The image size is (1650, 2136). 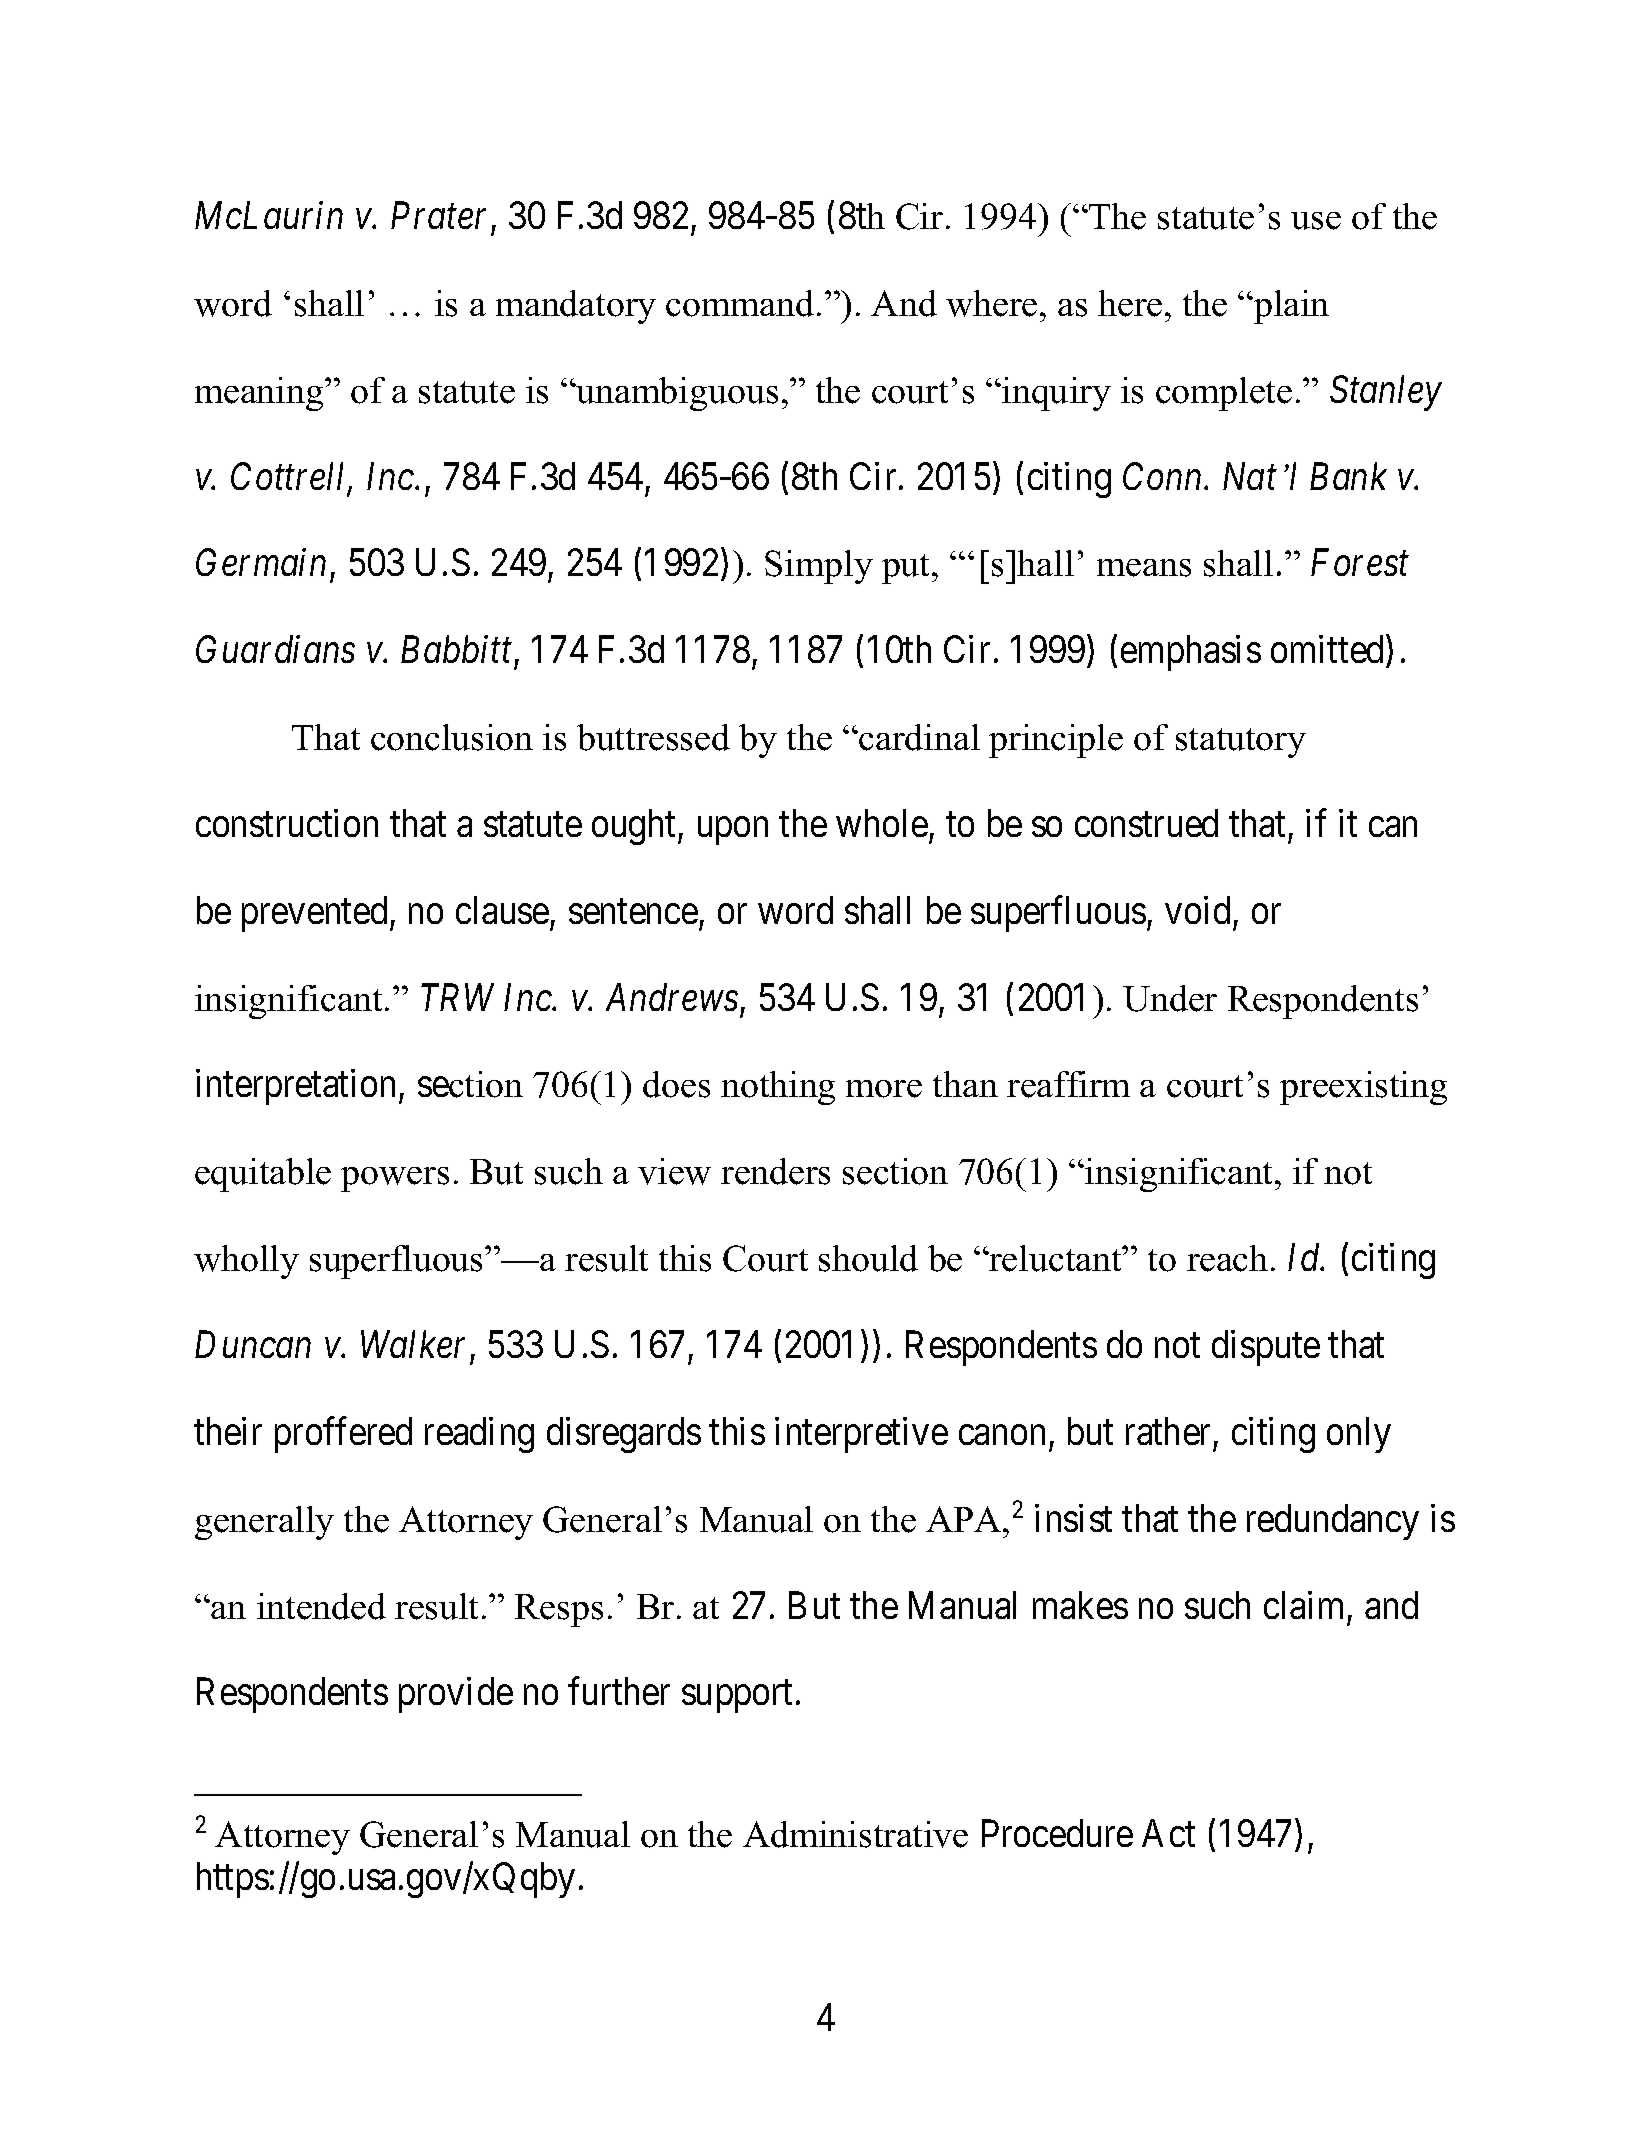 I want to click on statutory, so click(x=1241, y=743).
